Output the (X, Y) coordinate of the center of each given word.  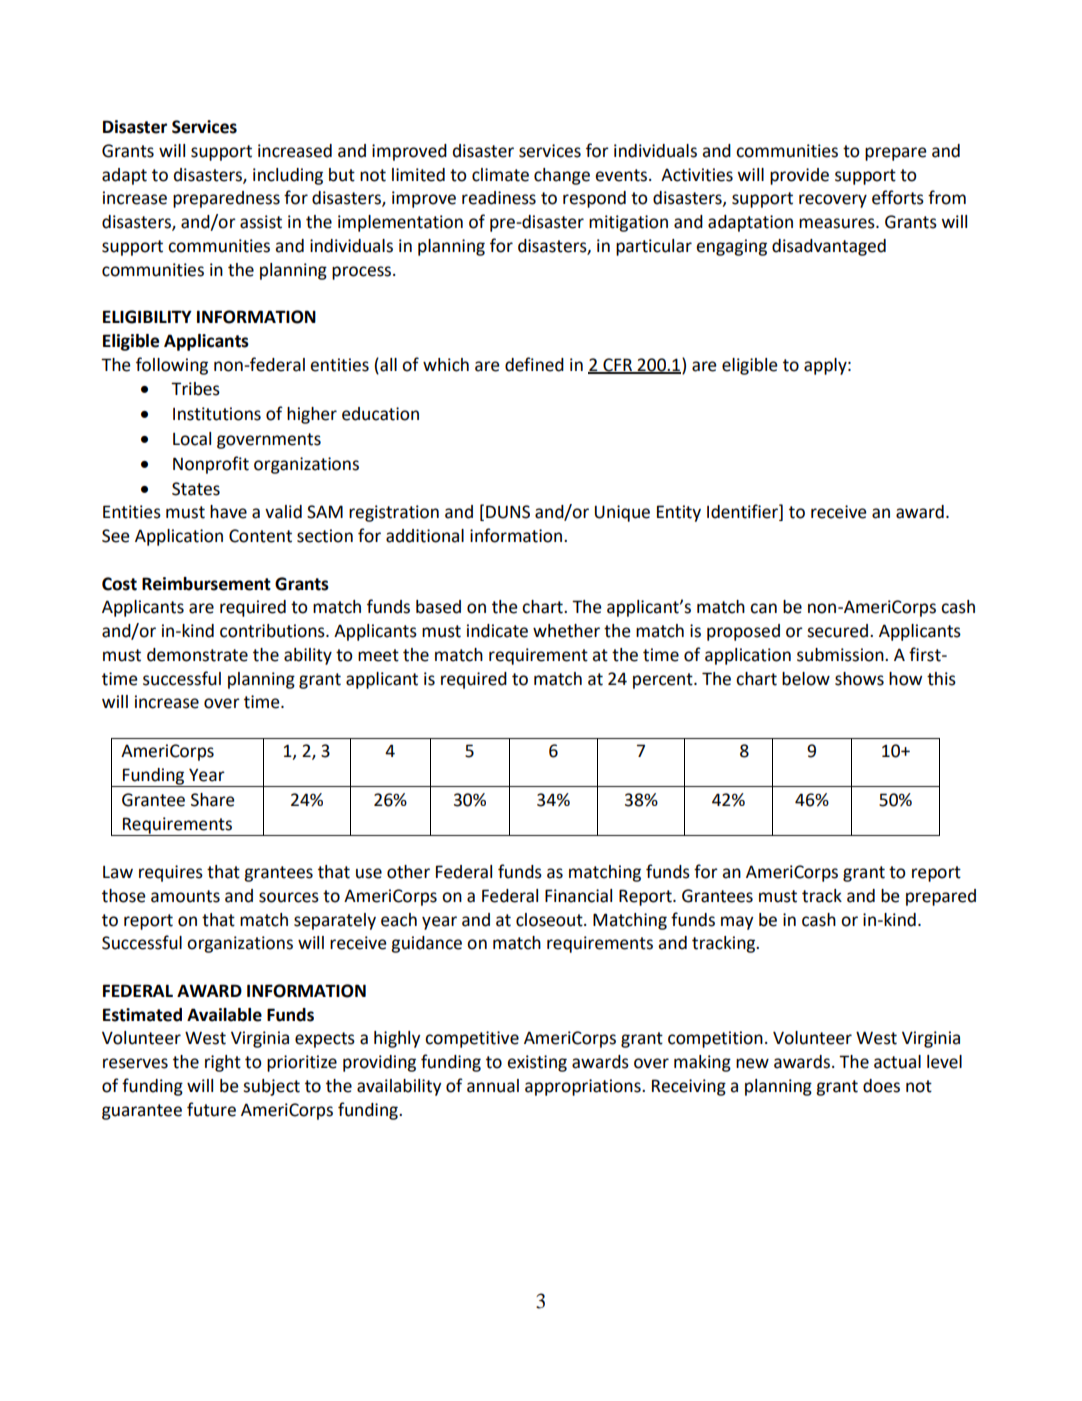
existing (537, 1063)
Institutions (217, 414)
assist (261, 222)
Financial (578, 896)
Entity (679, 513)
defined (534, 364)
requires (171, 873)
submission (841, 655)
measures (838, 223)
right (223, 1063)
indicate (497, 631)
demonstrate (197, 655)
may (737, 923)
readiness (499, 198)
